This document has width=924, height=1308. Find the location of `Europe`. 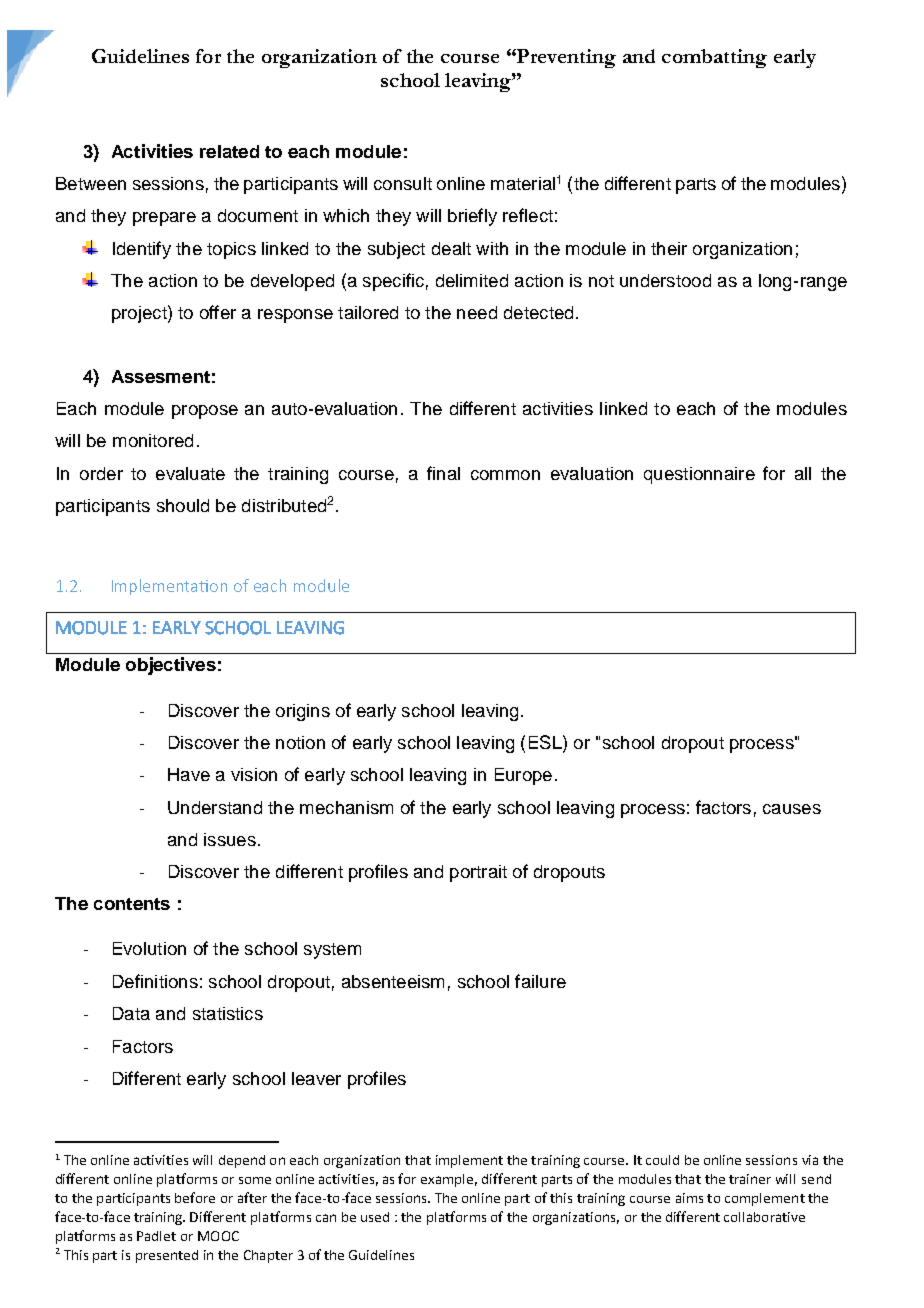

Europe is located at coordinates (523, 776).
